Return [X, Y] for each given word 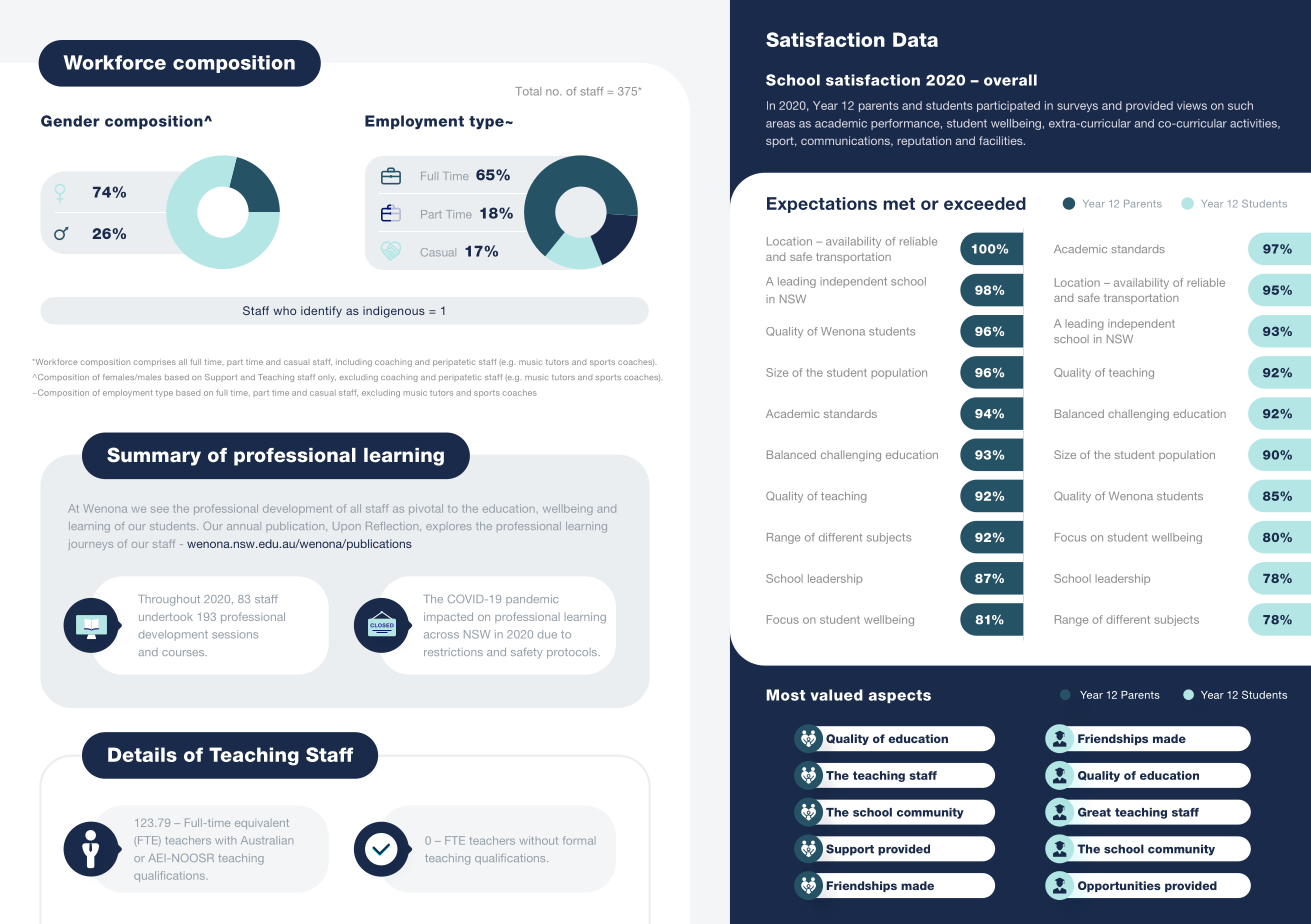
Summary [154, 456]
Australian [267, 840]
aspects [899, 696]
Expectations [822, 205]
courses [184, 653]
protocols [573, 653]
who [284, 310]
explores [448, 527]
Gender [70, 121]
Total [528, 91]
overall [1010, 80]
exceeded [985, 203]
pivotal [426, 509]
